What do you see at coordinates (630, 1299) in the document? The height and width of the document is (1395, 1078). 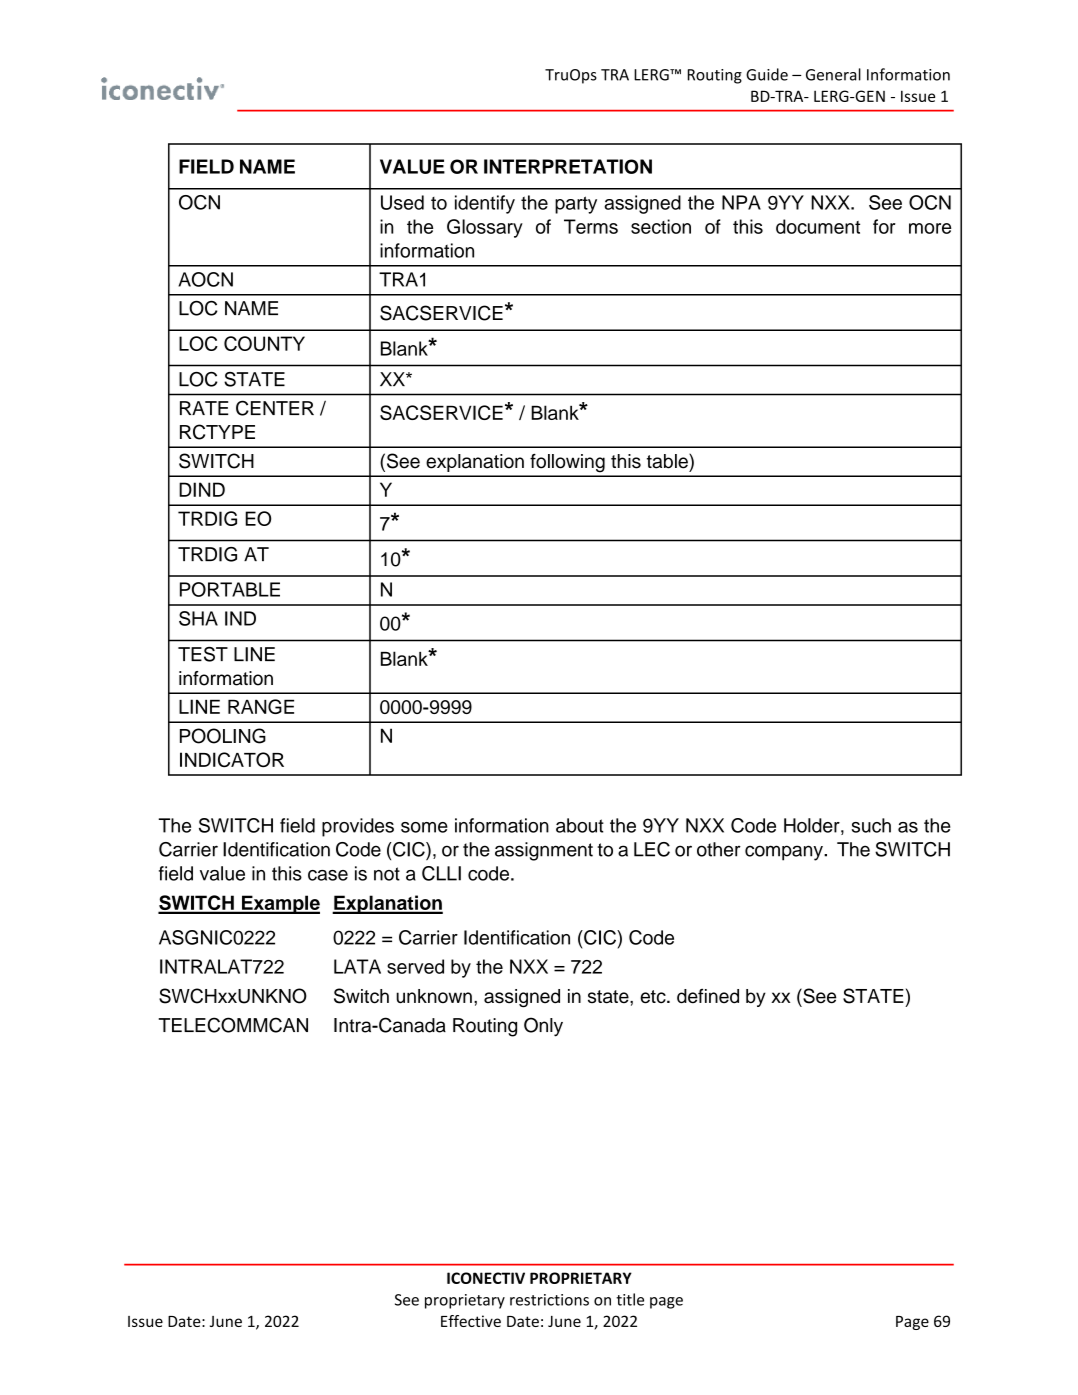 I see `title` at bounding box center [630, 1299].
